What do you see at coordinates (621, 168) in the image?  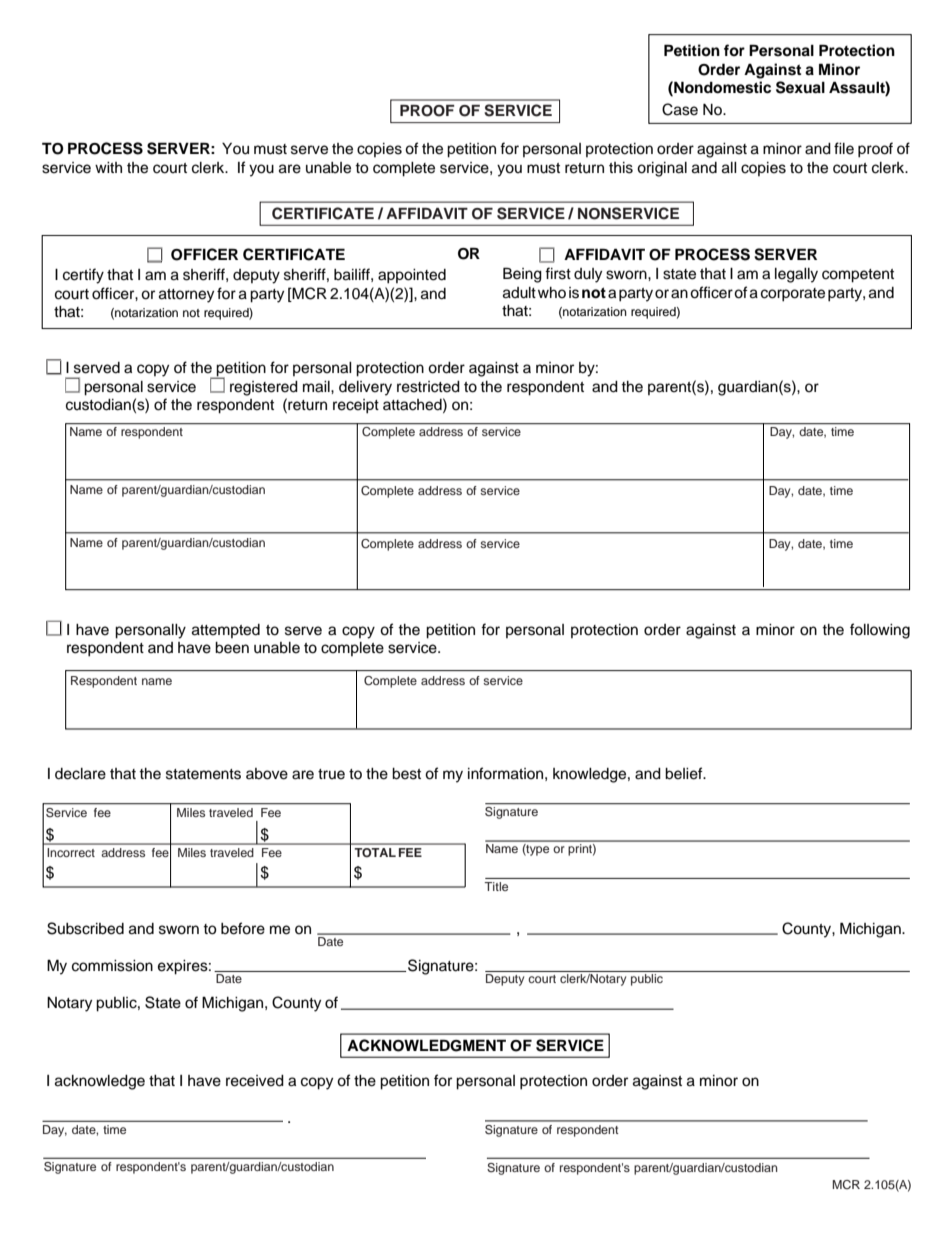 I see `this` at bounding box center [621, 168].
